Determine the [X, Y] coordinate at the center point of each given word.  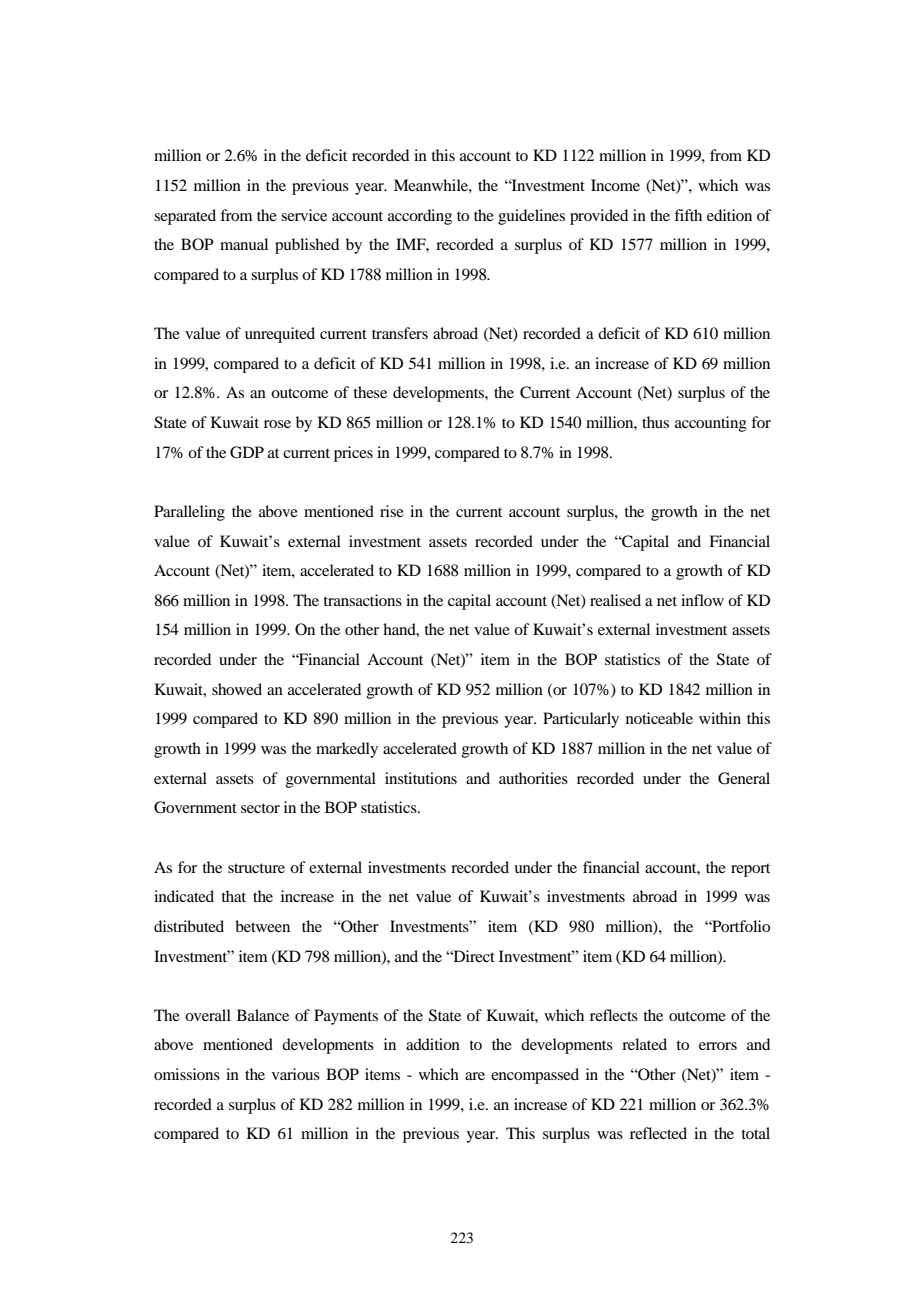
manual [244, 244]
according [420, 217]
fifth [688, 215]
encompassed [535, 1076]
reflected [658, 1133]
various [296, 1074]
